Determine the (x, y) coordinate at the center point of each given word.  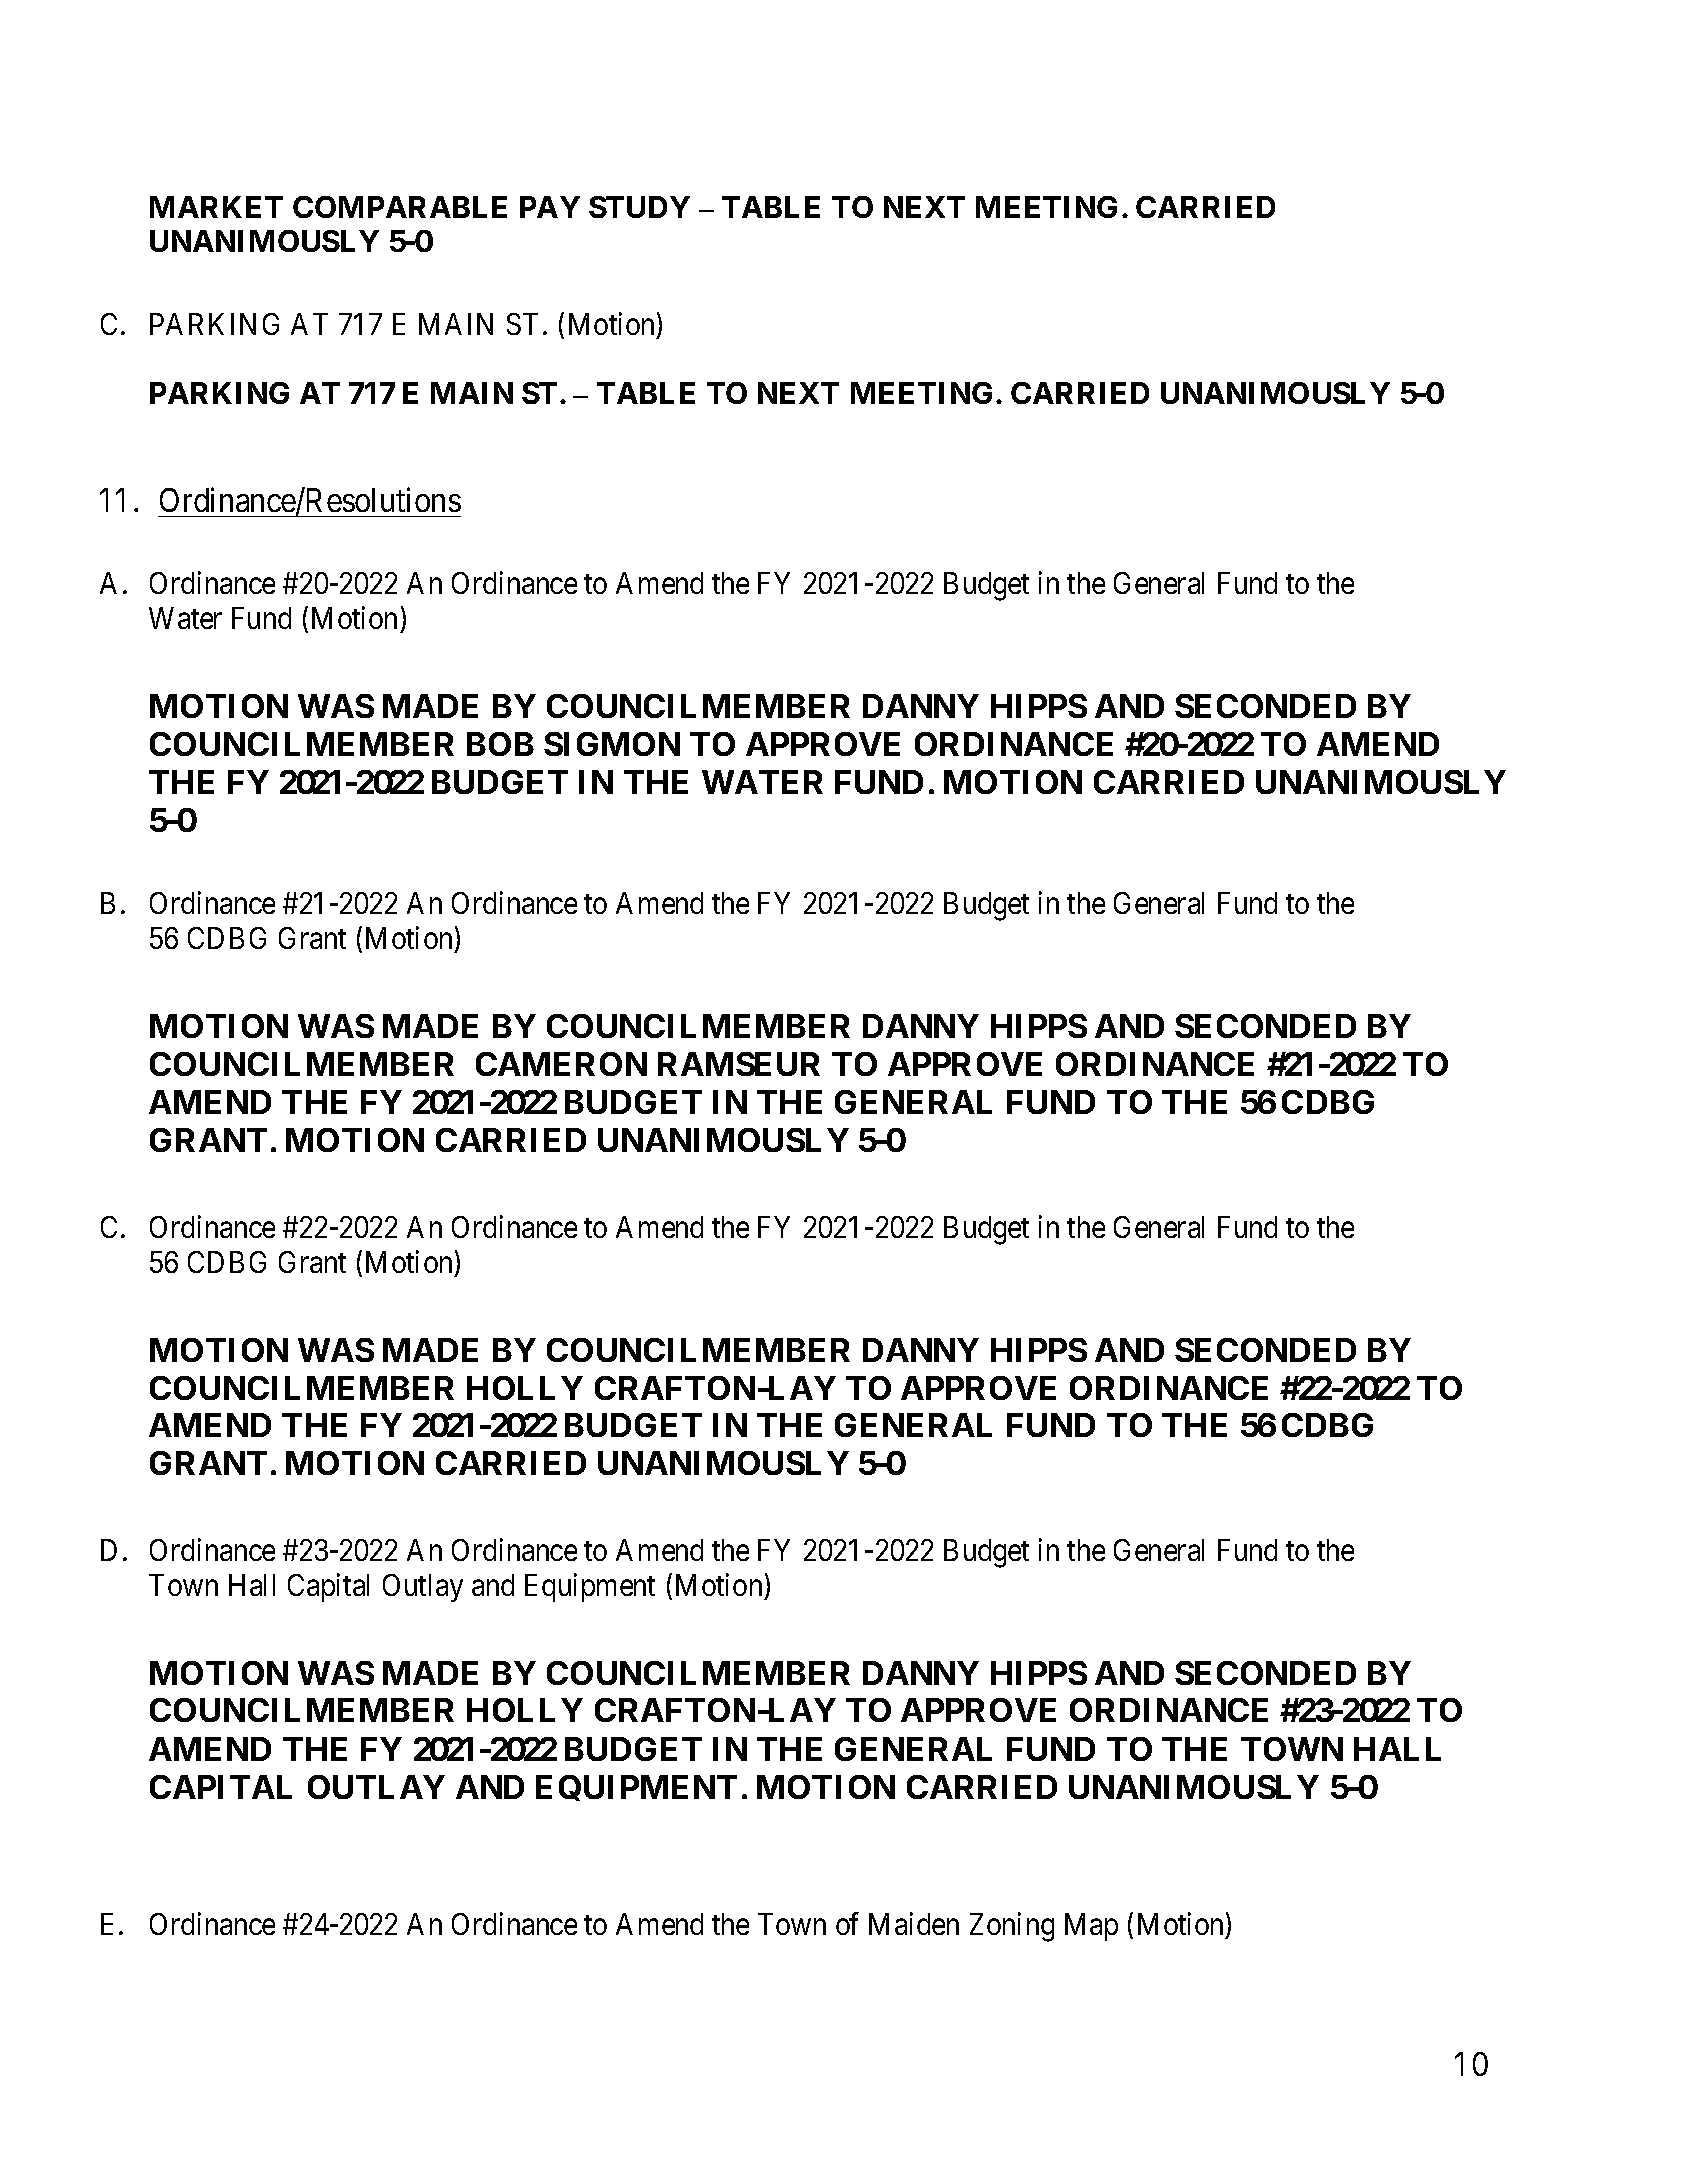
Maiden (914, 1923)
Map (1091, 1927)
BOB (500, 744)
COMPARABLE (400, 207)
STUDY (639, 207)
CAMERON (561, 1064)
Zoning (1012, 1927)
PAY (550, 207)
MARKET (216, 207)
